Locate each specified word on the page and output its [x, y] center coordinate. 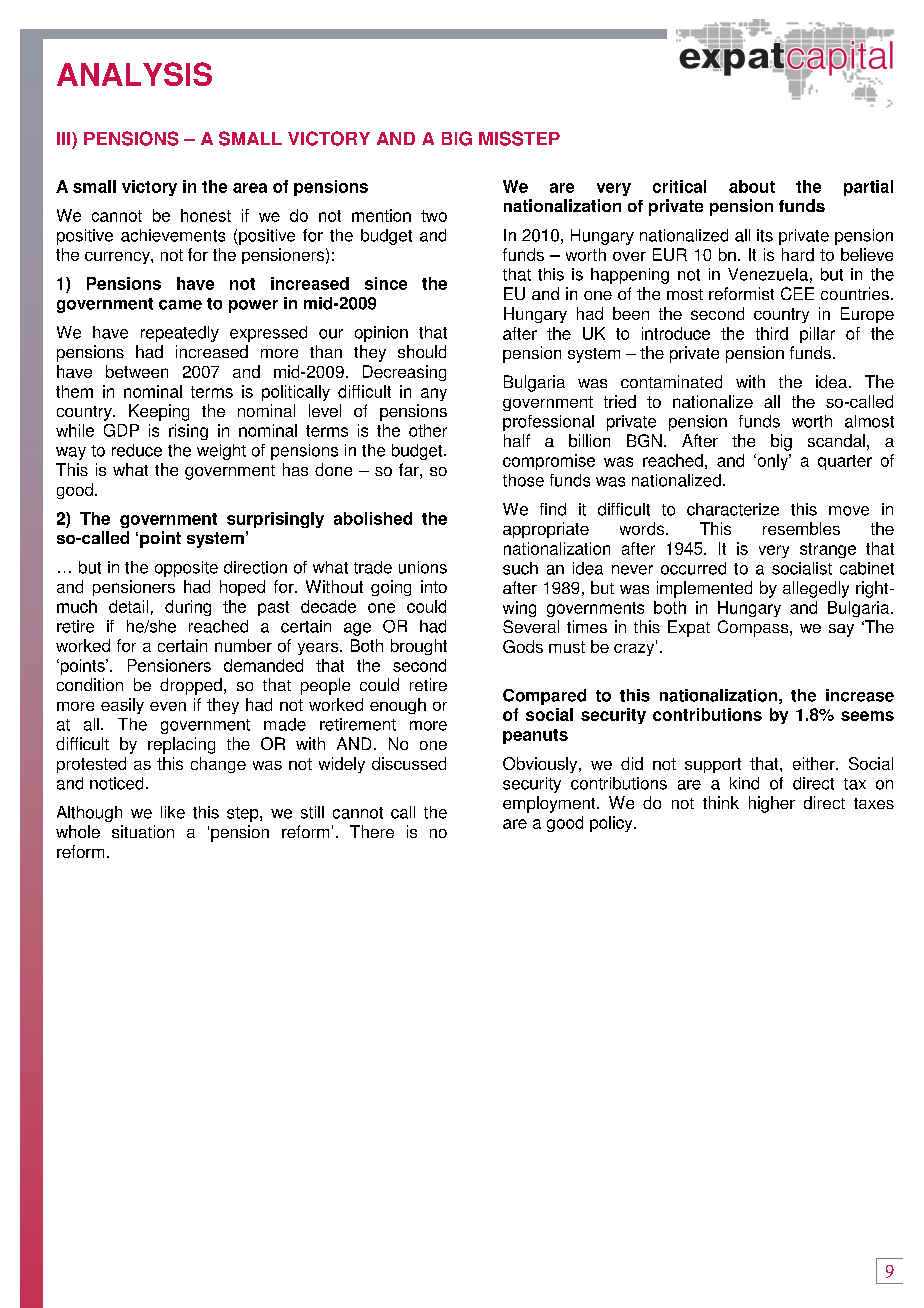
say [841, 630]
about [752, 186]
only [773, 462]
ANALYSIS [134, 74]
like [173, 812]
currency [118, 258]
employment [550, 804]
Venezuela [768, 274]
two [434, 216]
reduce [137, 450]
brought [419, 647]
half [517, 440]
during [188, 608]
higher [772, 804]
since [386, 283]
